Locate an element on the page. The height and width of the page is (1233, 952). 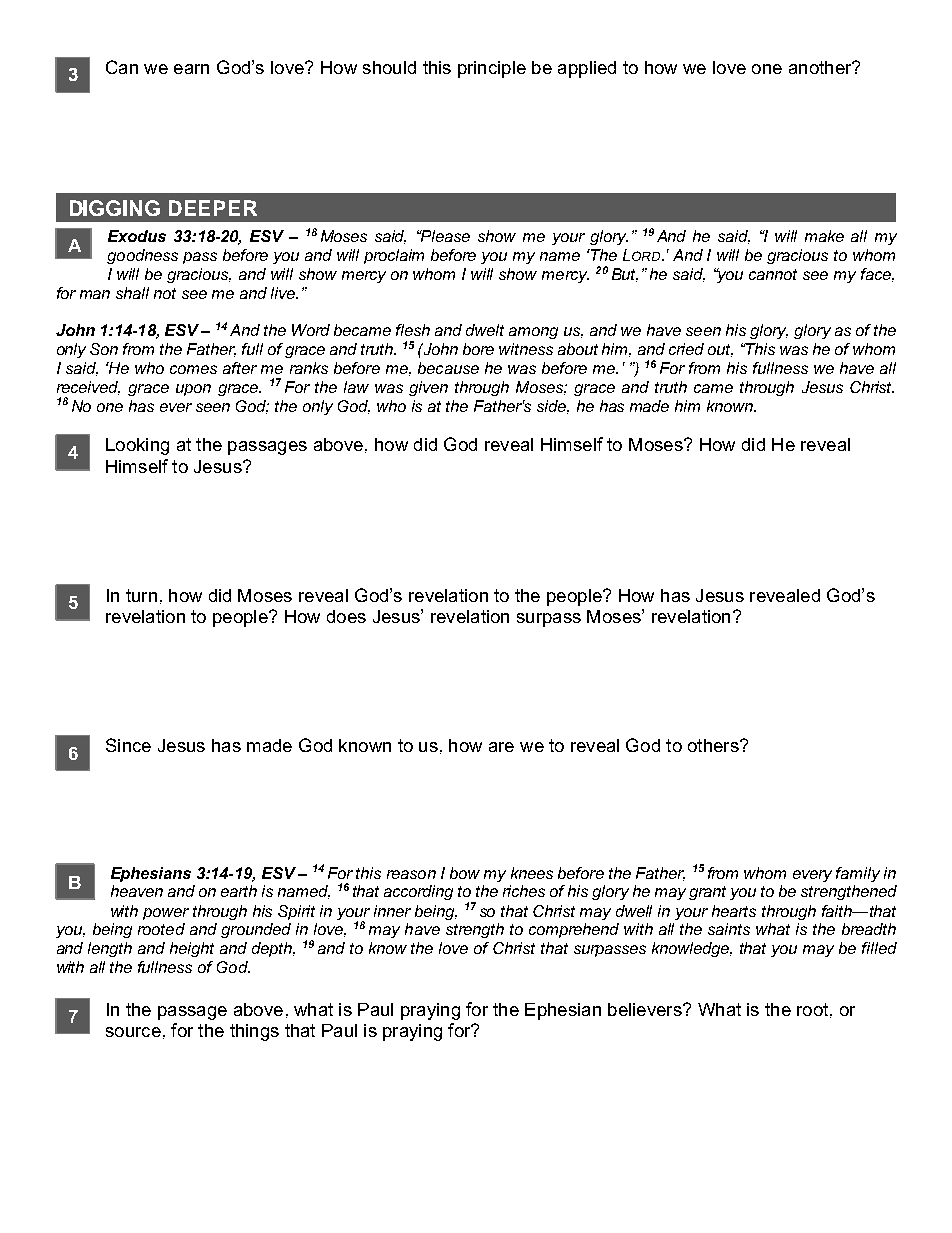
does is located at coordinates (346, 616).
